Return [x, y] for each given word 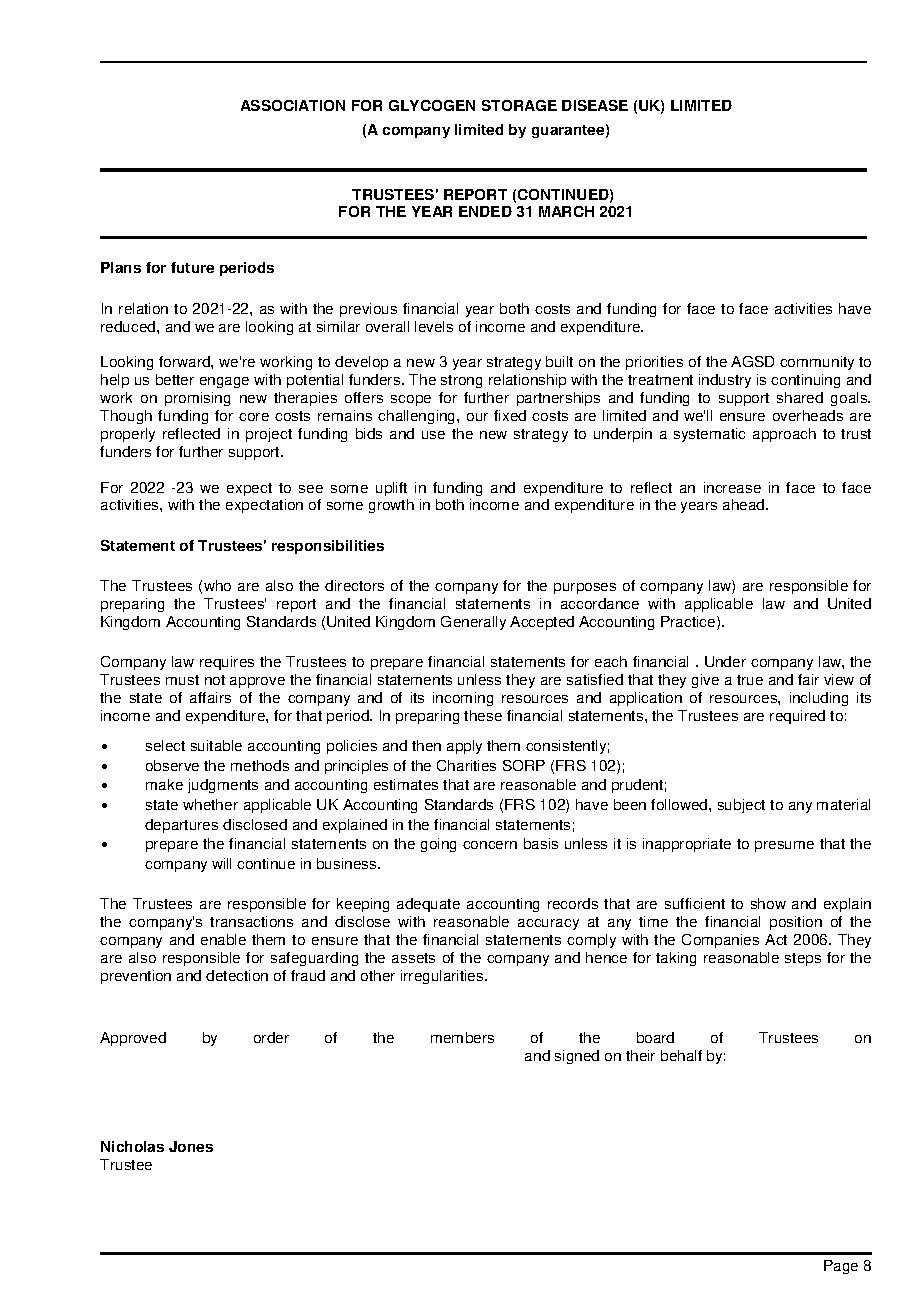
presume [784, 846]
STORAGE [519, 105]
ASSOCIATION [293, 105]
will [221, 863]
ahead [745, 504]
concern [490, 845]
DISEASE [595, 105]
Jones [191, 1146]
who [217, 585]
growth [391, 506]
